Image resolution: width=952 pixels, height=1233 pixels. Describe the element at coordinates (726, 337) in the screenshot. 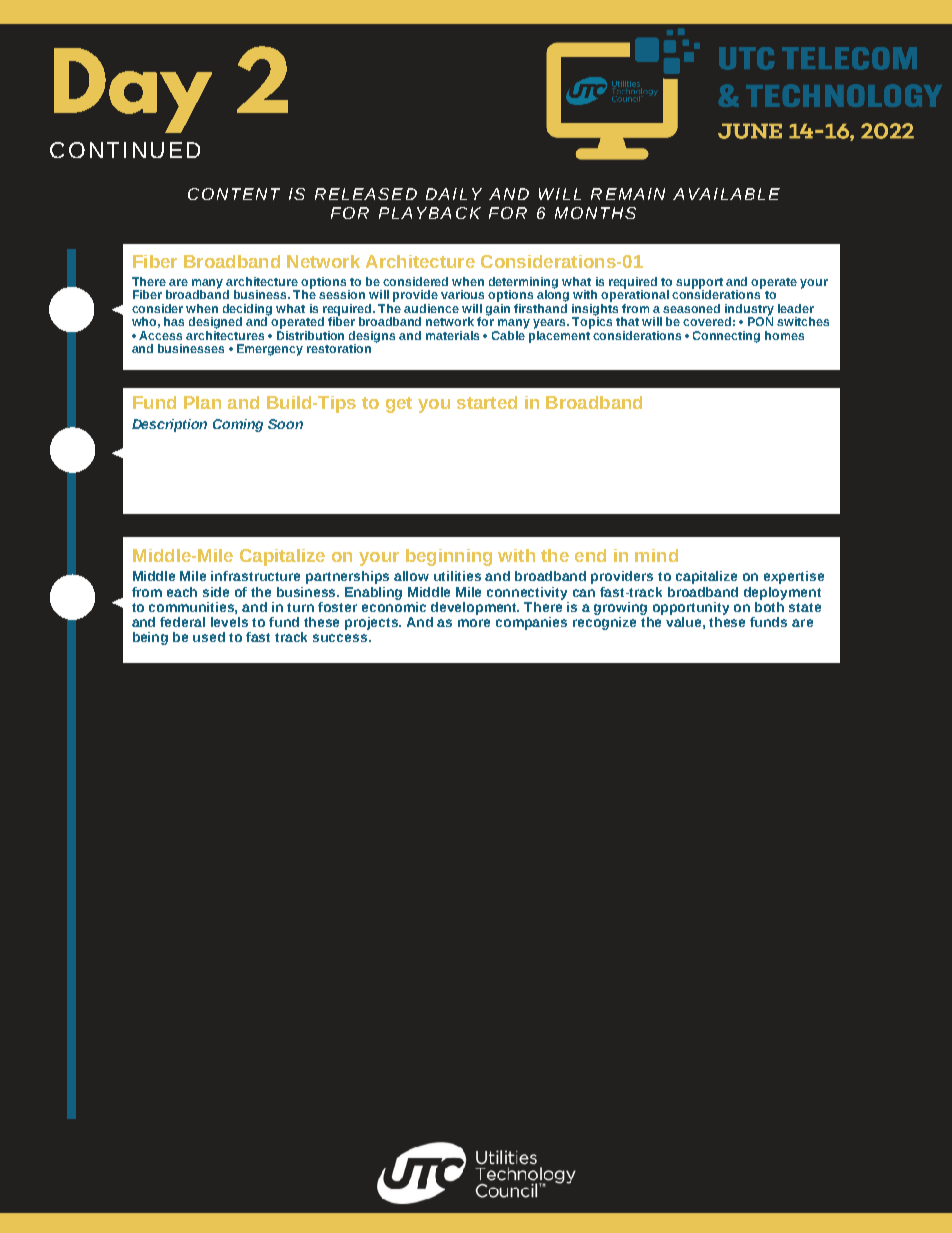

I see `Connecting` at that location.
